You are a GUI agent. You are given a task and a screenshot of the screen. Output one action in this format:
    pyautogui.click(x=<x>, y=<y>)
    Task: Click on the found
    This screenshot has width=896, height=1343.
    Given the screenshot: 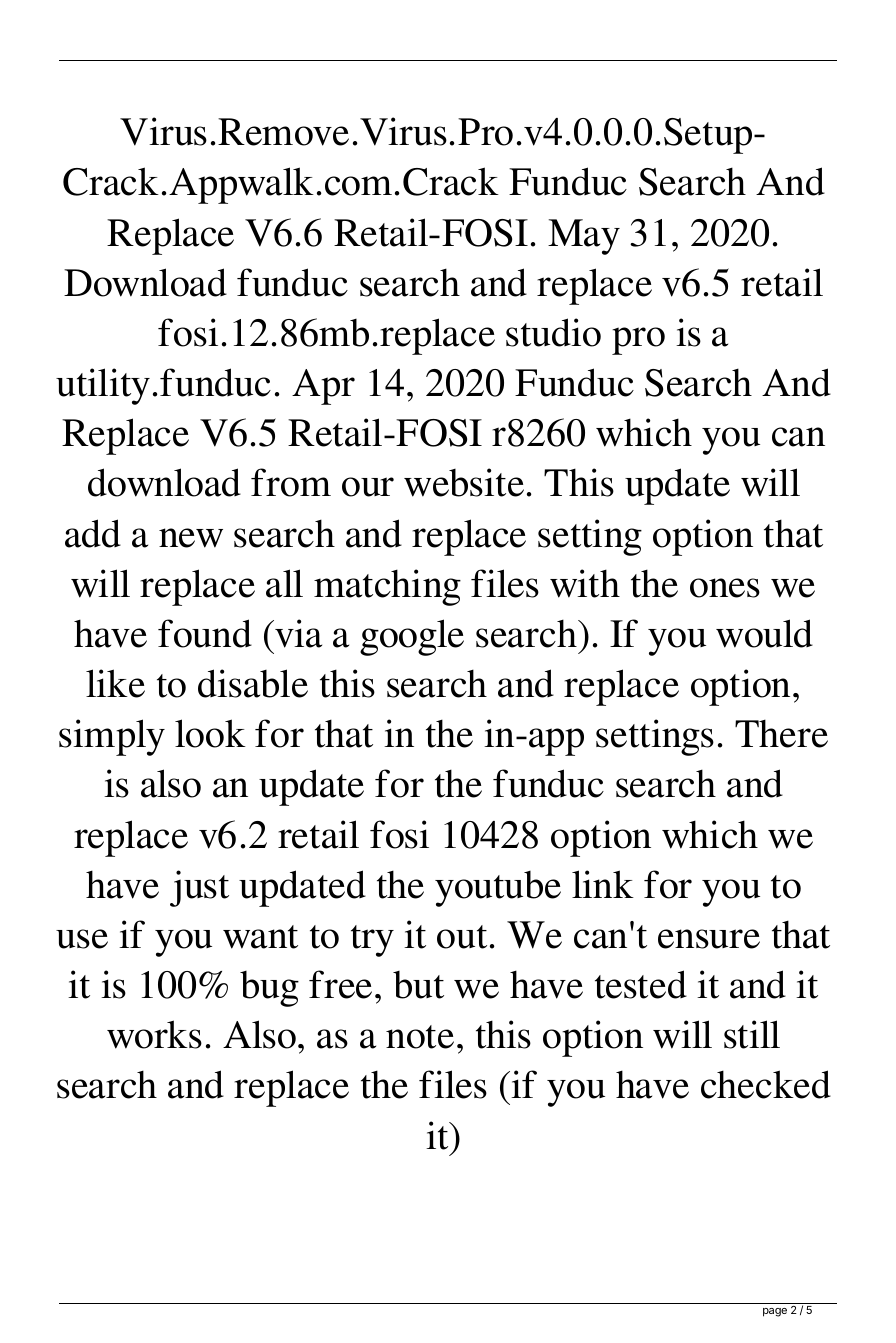 What is the action you would take?
    pyautogui.click(x=205, y=633)
